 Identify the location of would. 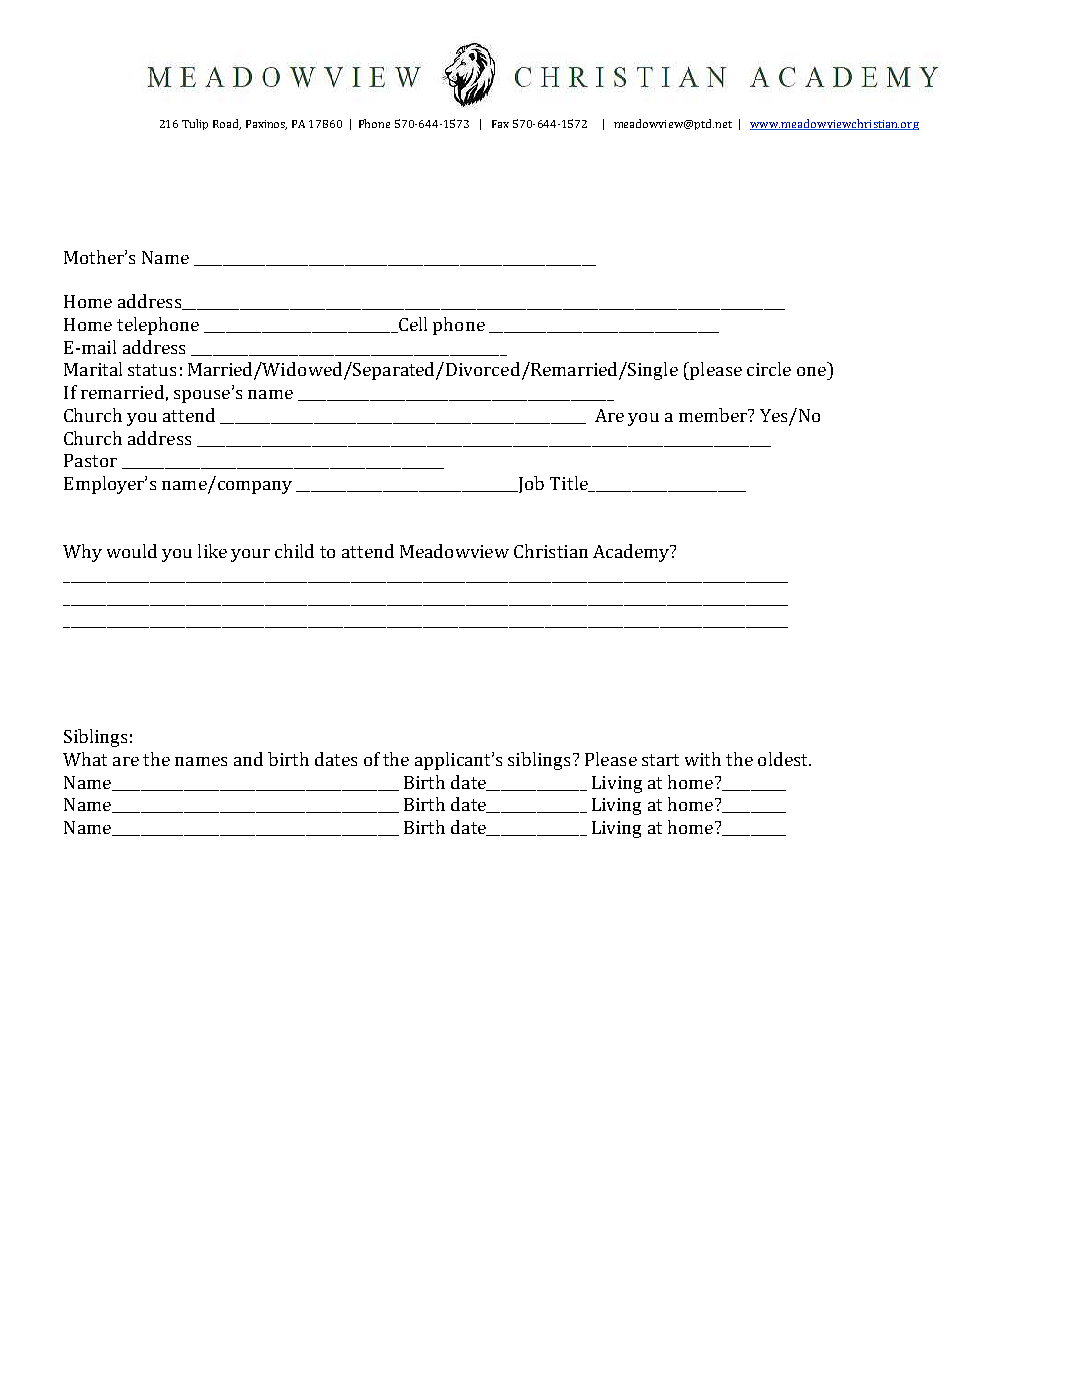
(132, 551).
